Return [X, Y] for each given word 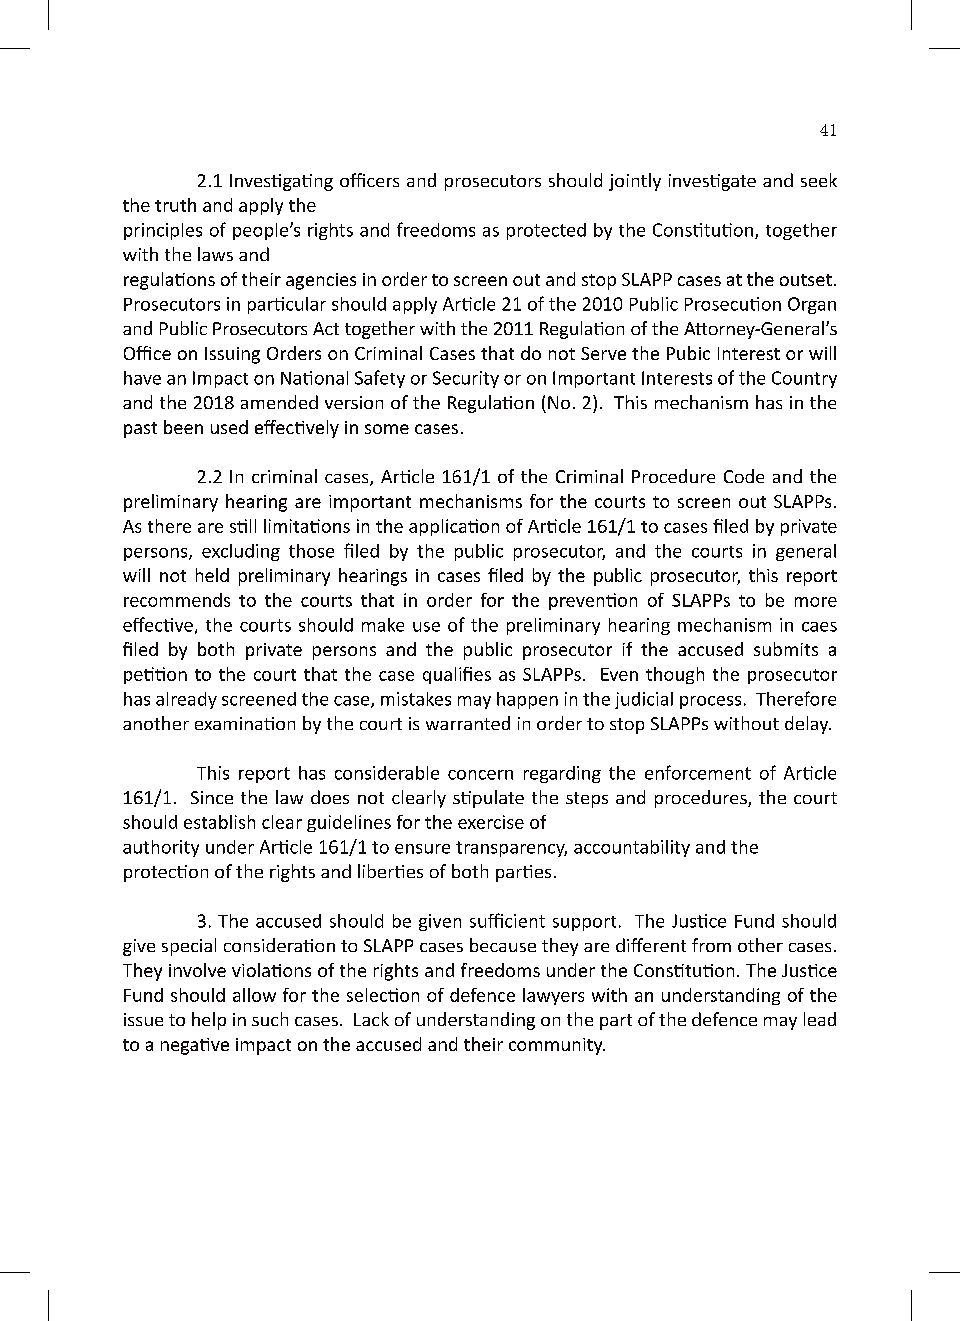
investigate [712, 182]
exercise [491, 822]
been [183, 427]
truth [175, 205]
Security [466, 379]
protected [546, 231]
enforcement [698, 772]
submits [786, 649]
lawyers [553, 996]
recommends [177, 600]
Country [804, 379]
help [209, 1021]
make [383, 625]
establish [219, 822]
